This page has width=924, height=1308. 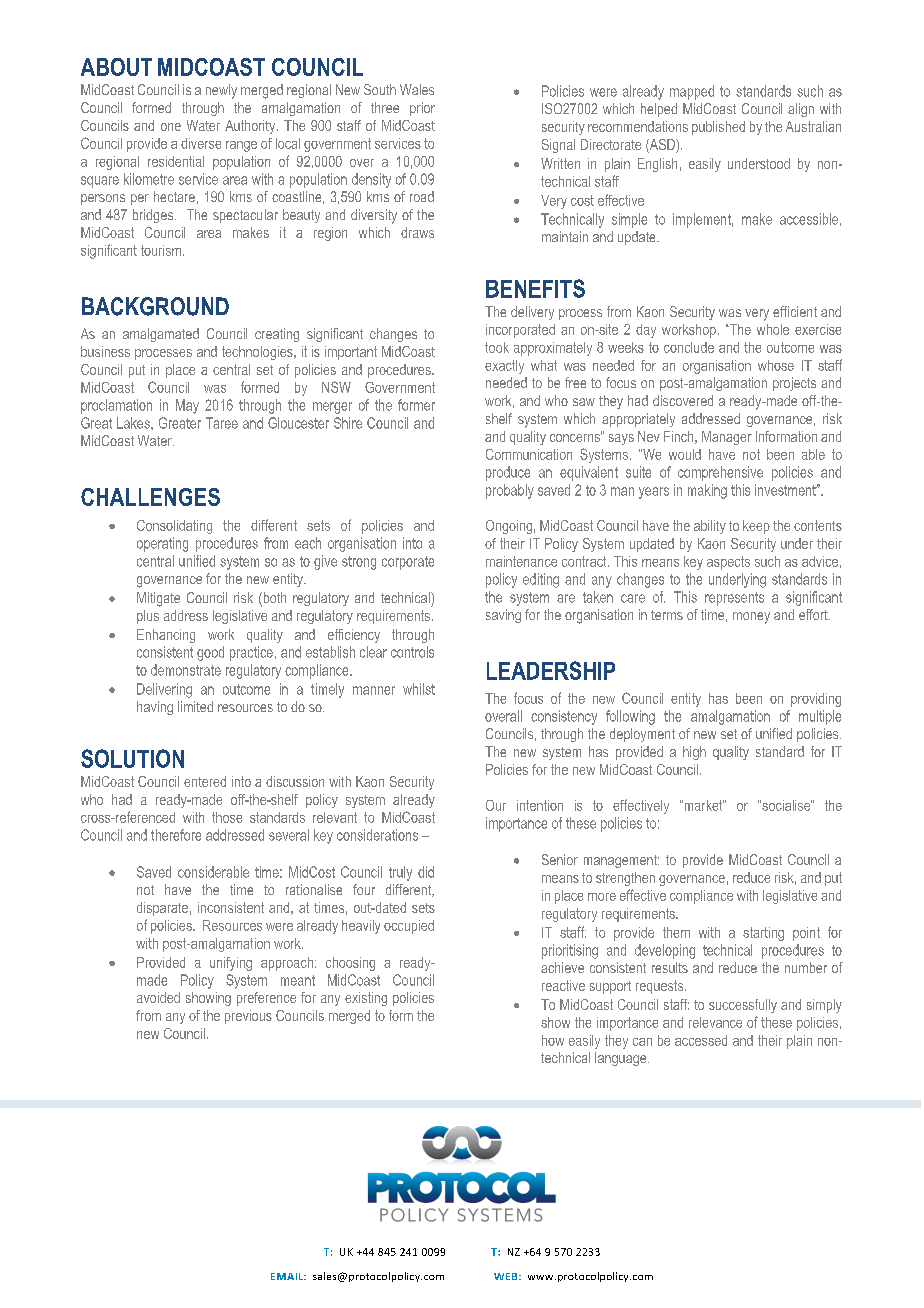 What do you see at coordinates (504, 367) in the page?
I see `exactly` at bounding box center [504, 367].
